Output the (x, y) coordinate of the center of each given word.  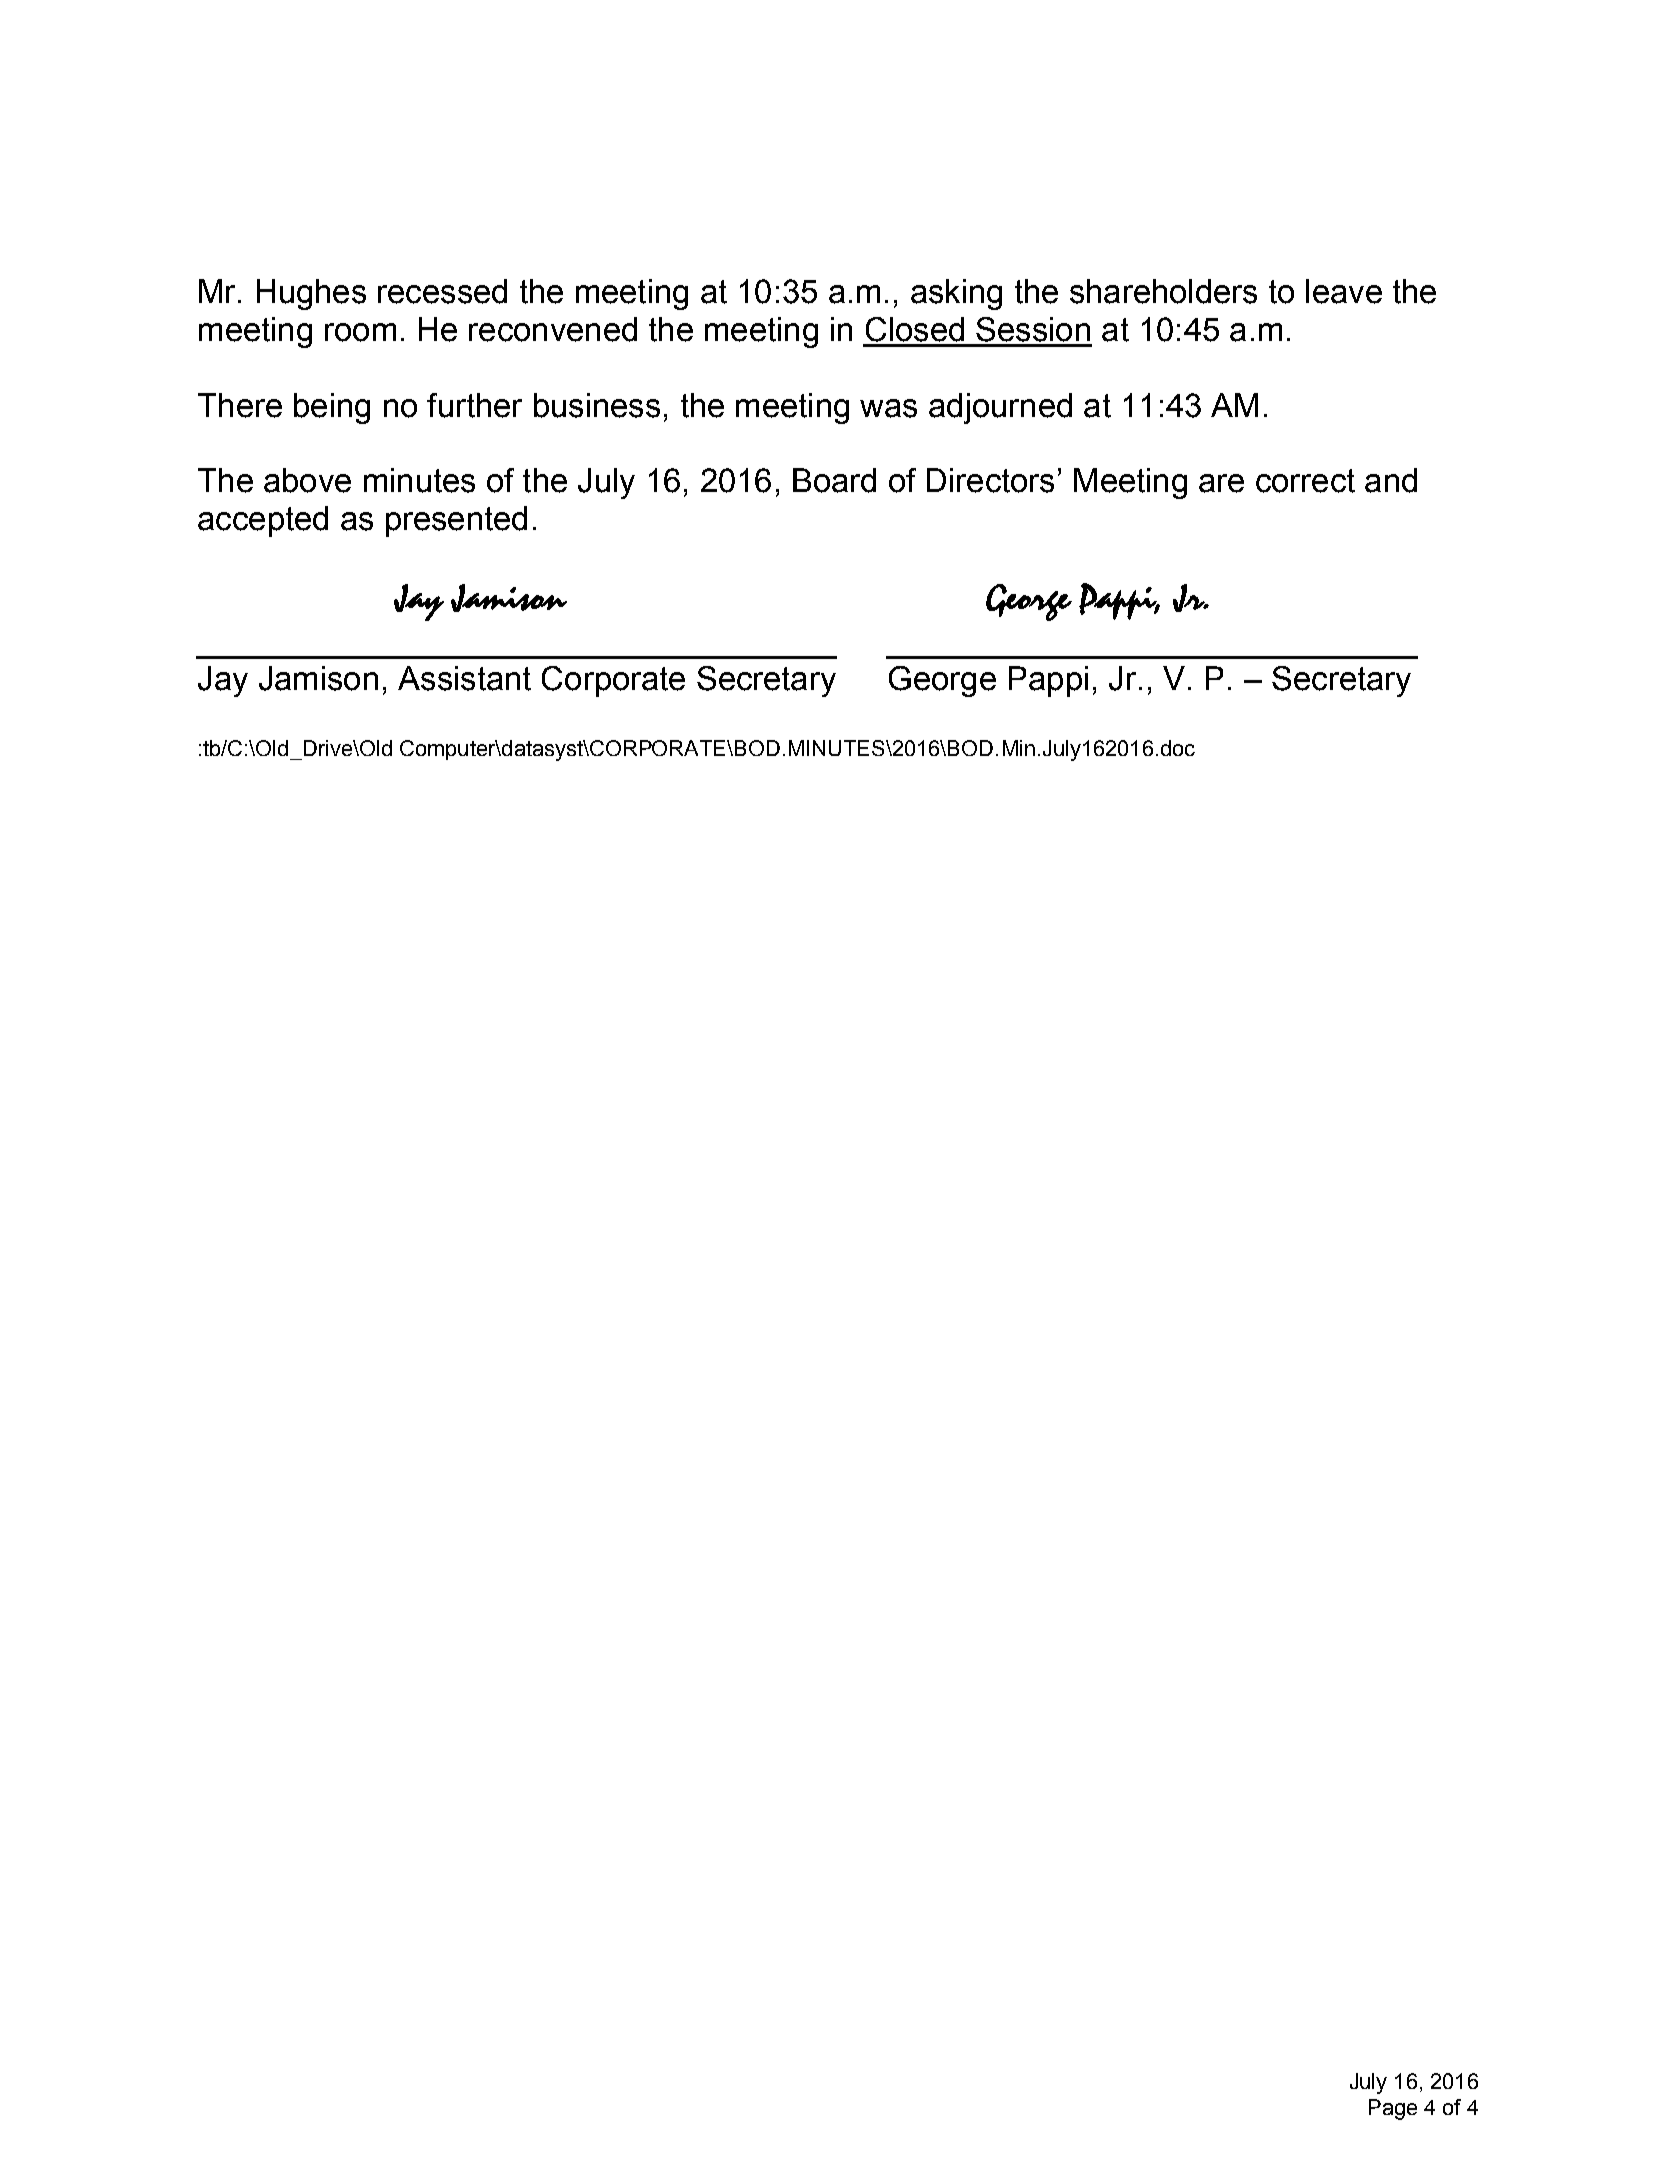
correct (1305, 481)
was (888, 408)
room (360, 332)
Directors (990, 480)
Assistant (464, 678)
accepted (263, 521)
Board (834, 480)
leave (1344, 291)
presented (456, 521)
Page (1393, 2109)
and (1391, 480)
